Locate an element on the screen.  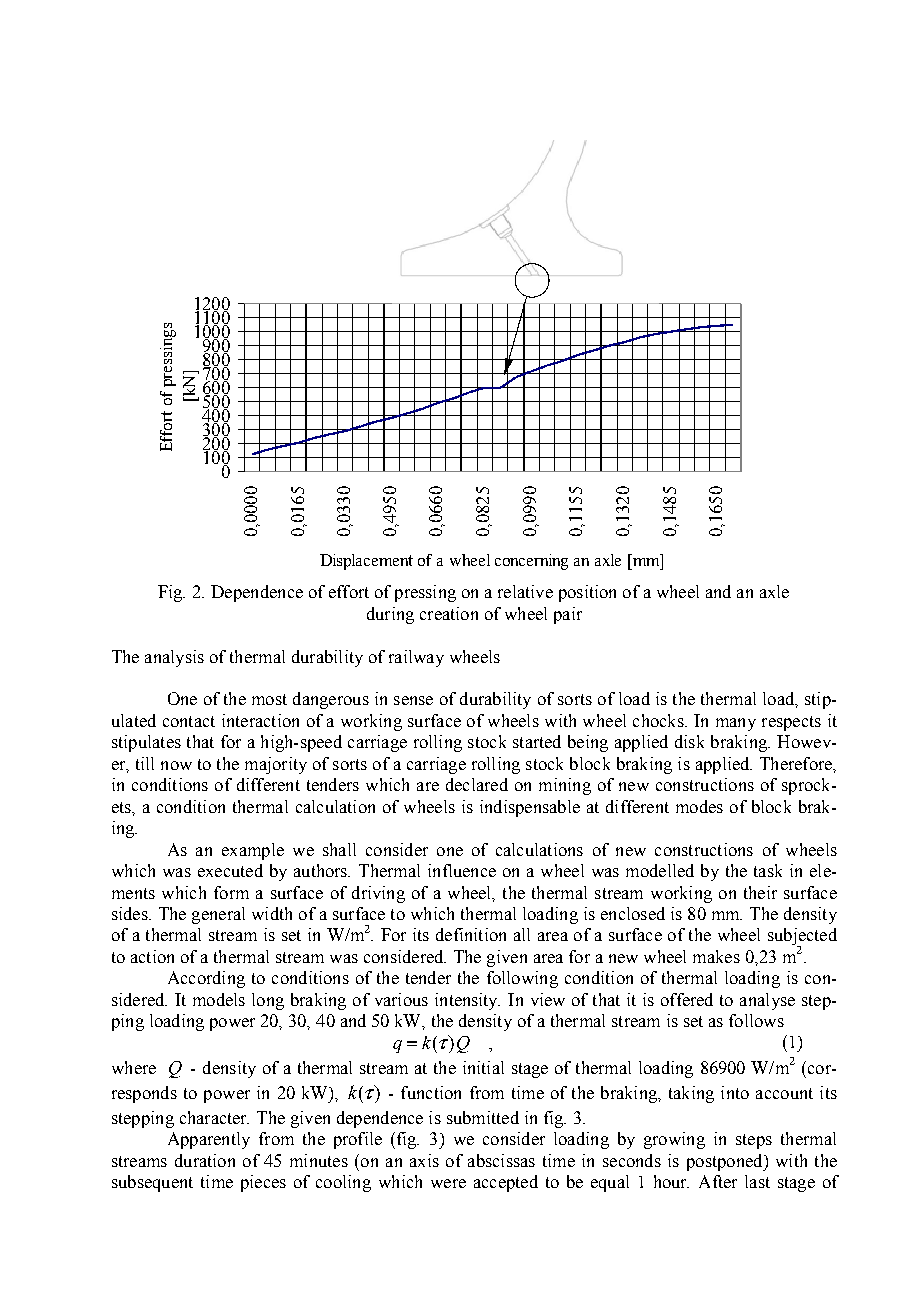
duration is located at coordinates (205, 1160).
